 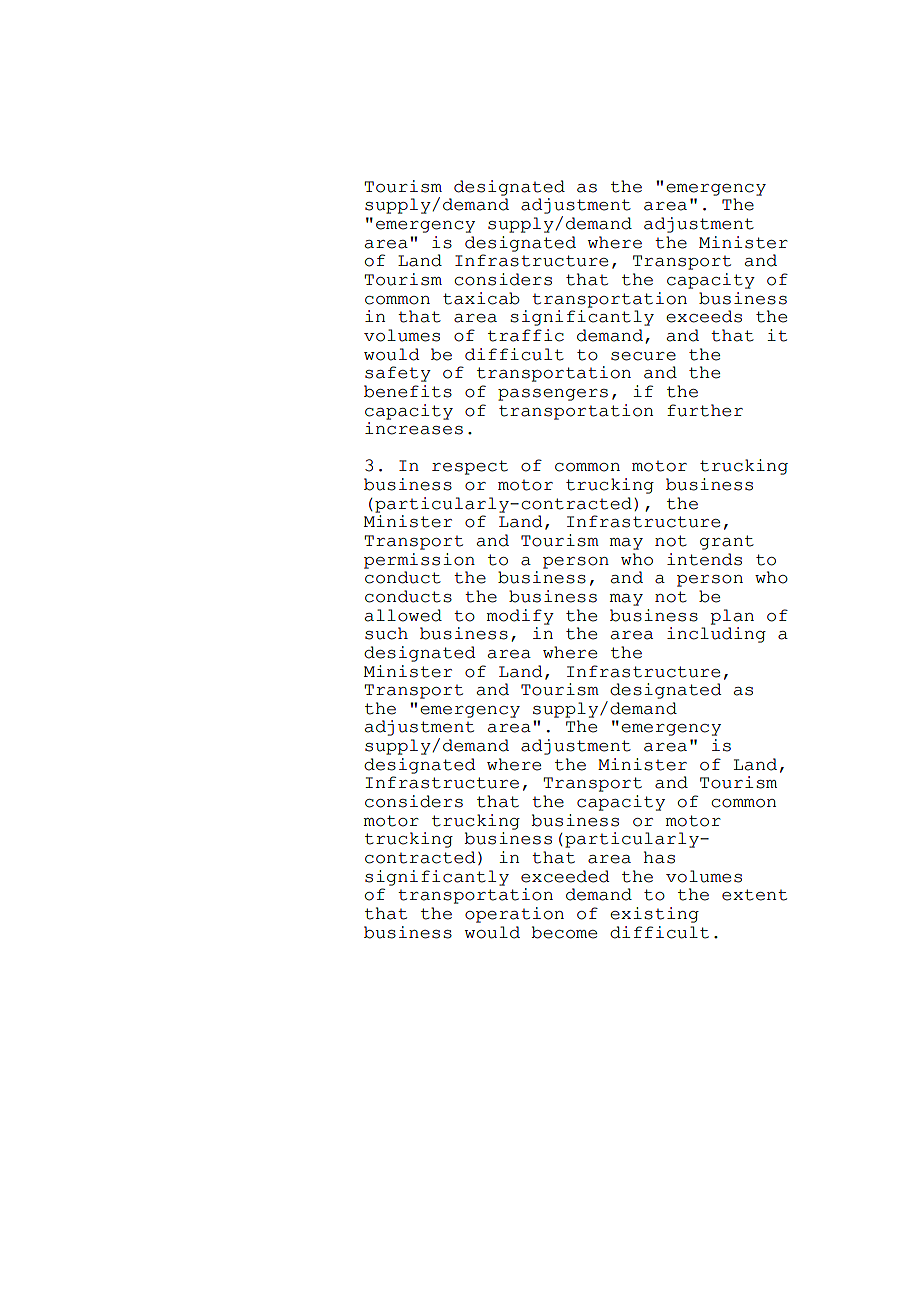 I want to click on passengers, so click(x=553, y=395).
